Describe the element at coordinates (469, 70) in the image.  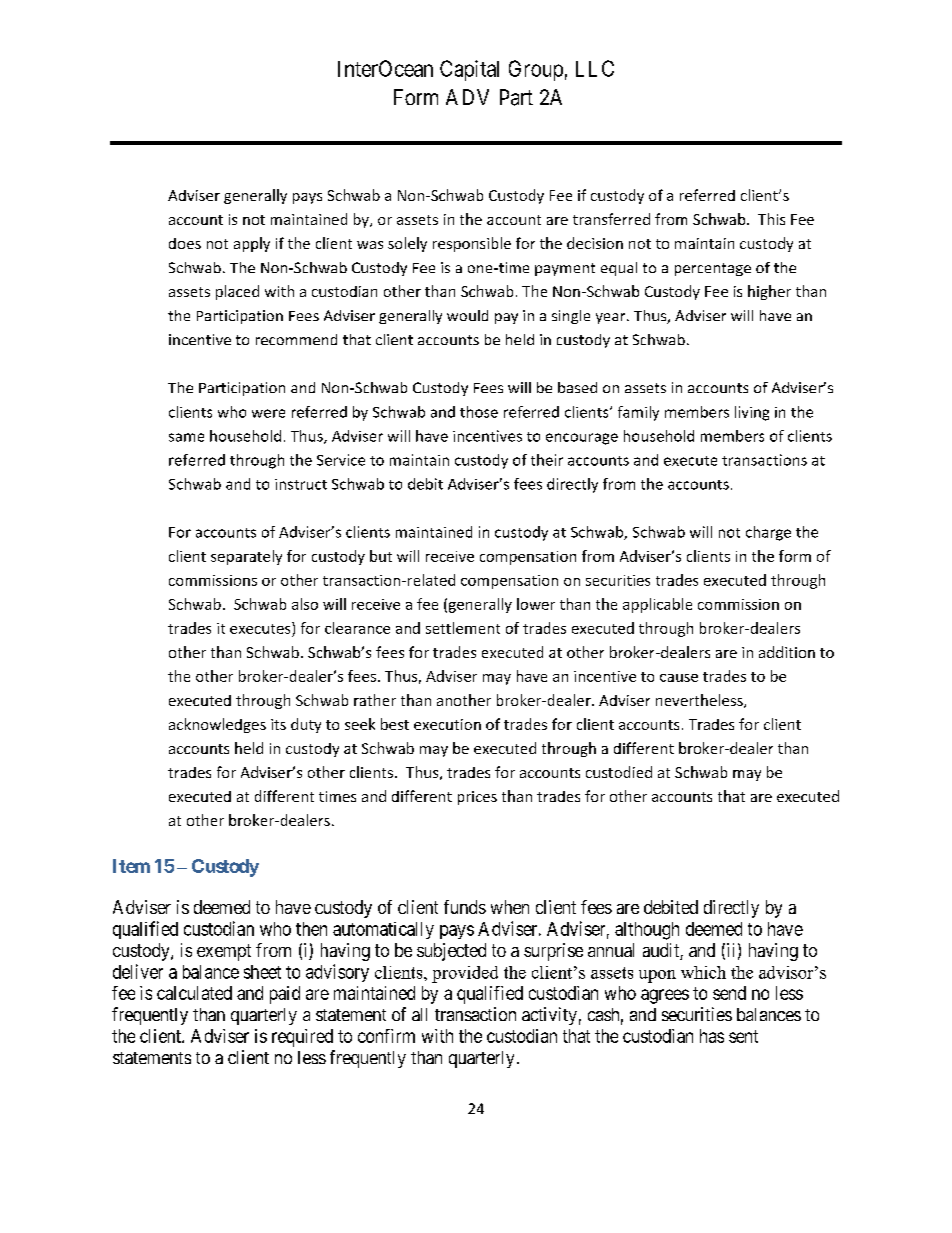
I see `Capital` at that location.
